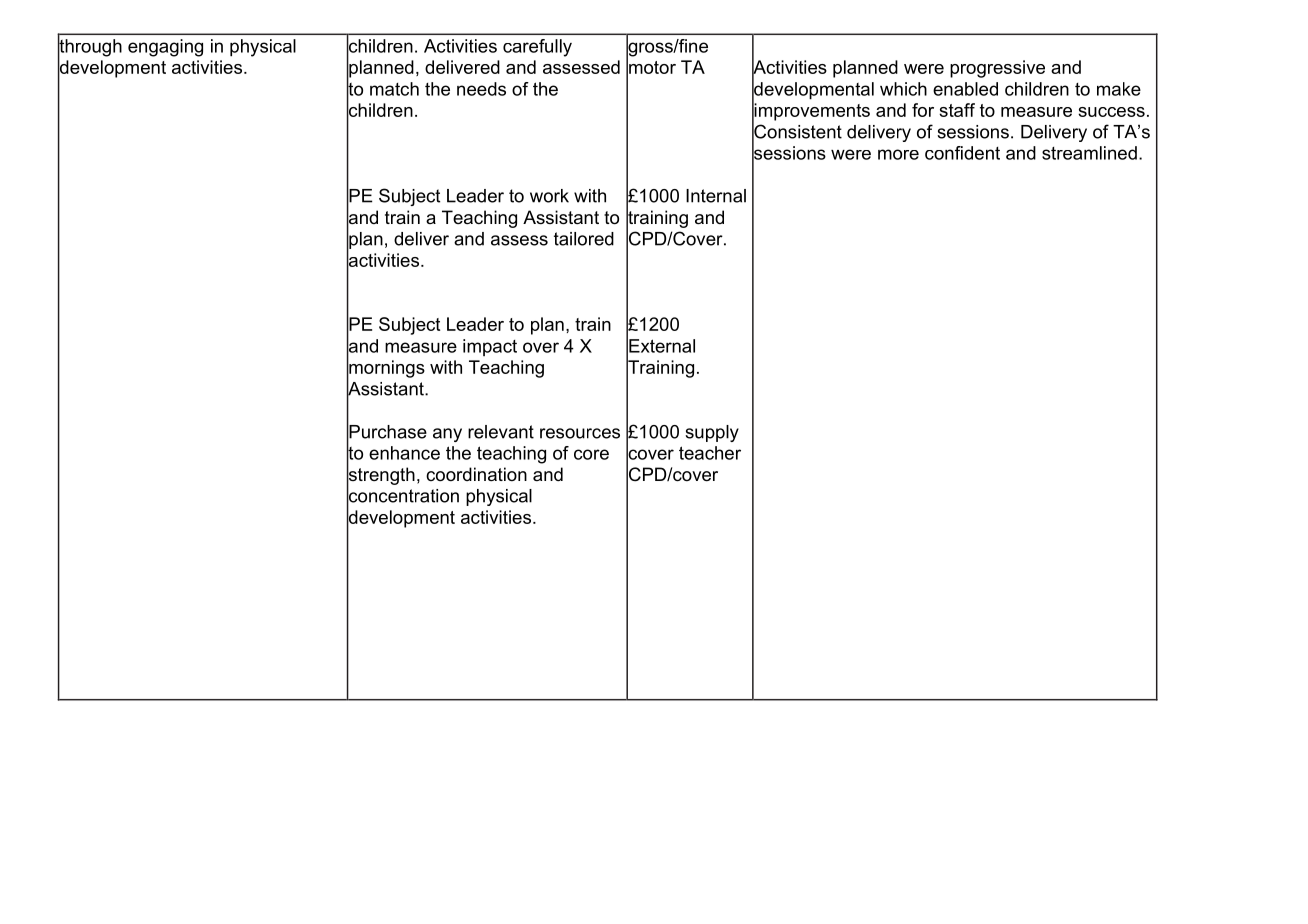 The height and width of the image is (924, 1308). I want to click on engaging, so click(165, 48).
